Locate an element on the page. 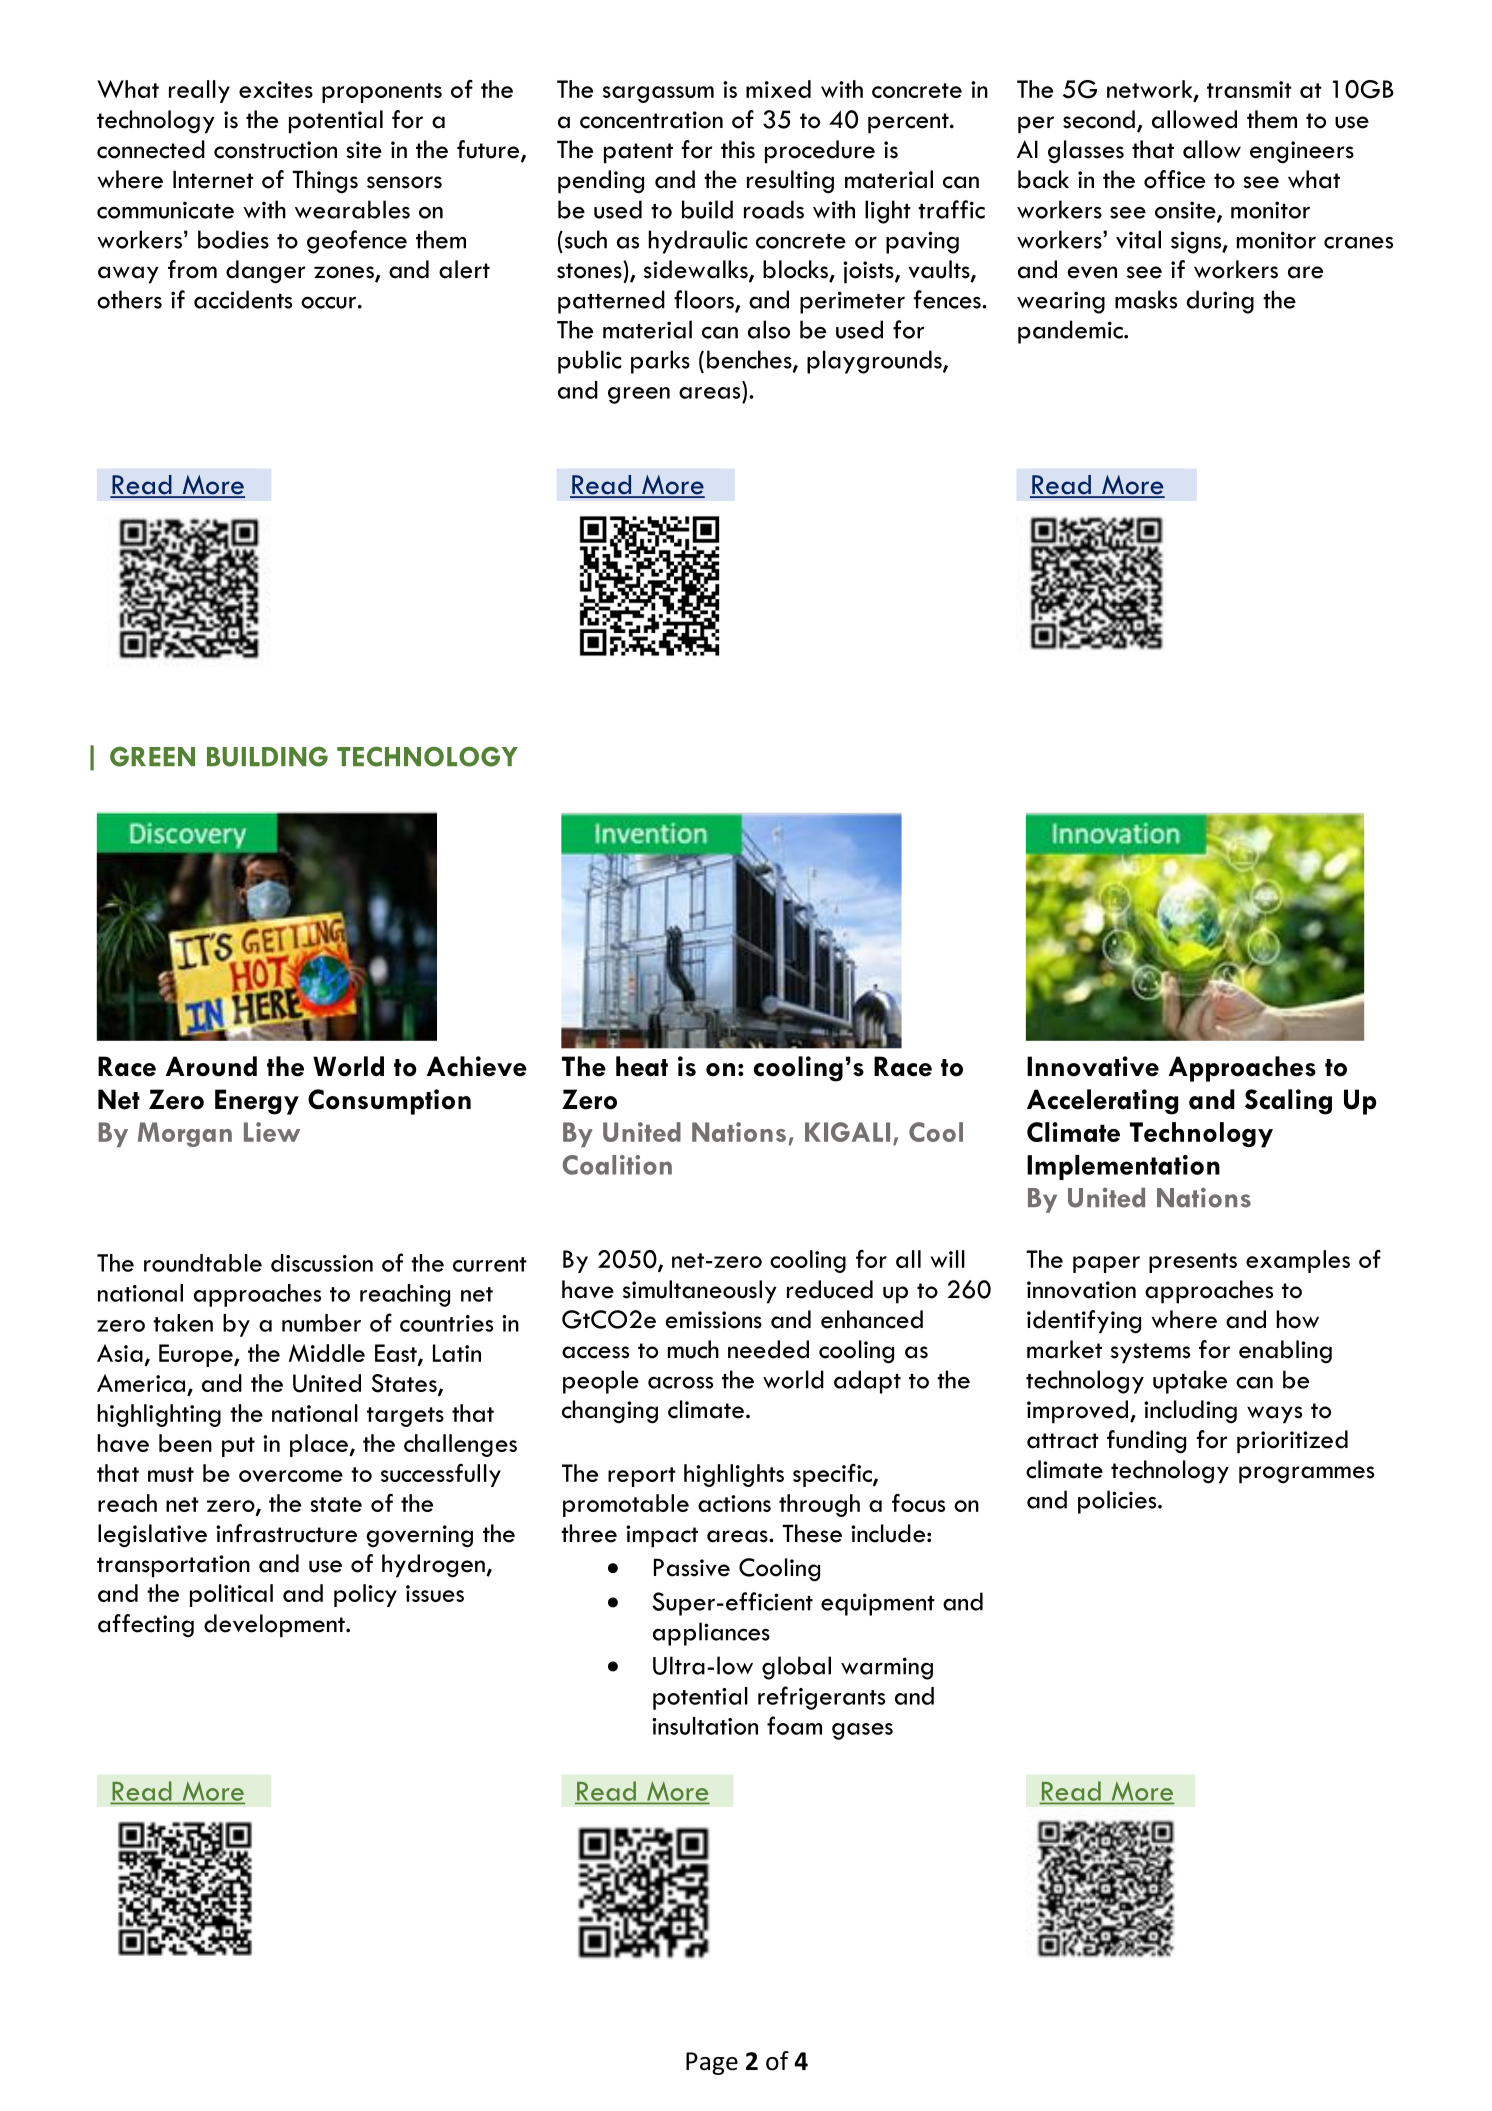 This document has height=2111, width=1492. this is located at coordinates (738, 149).
